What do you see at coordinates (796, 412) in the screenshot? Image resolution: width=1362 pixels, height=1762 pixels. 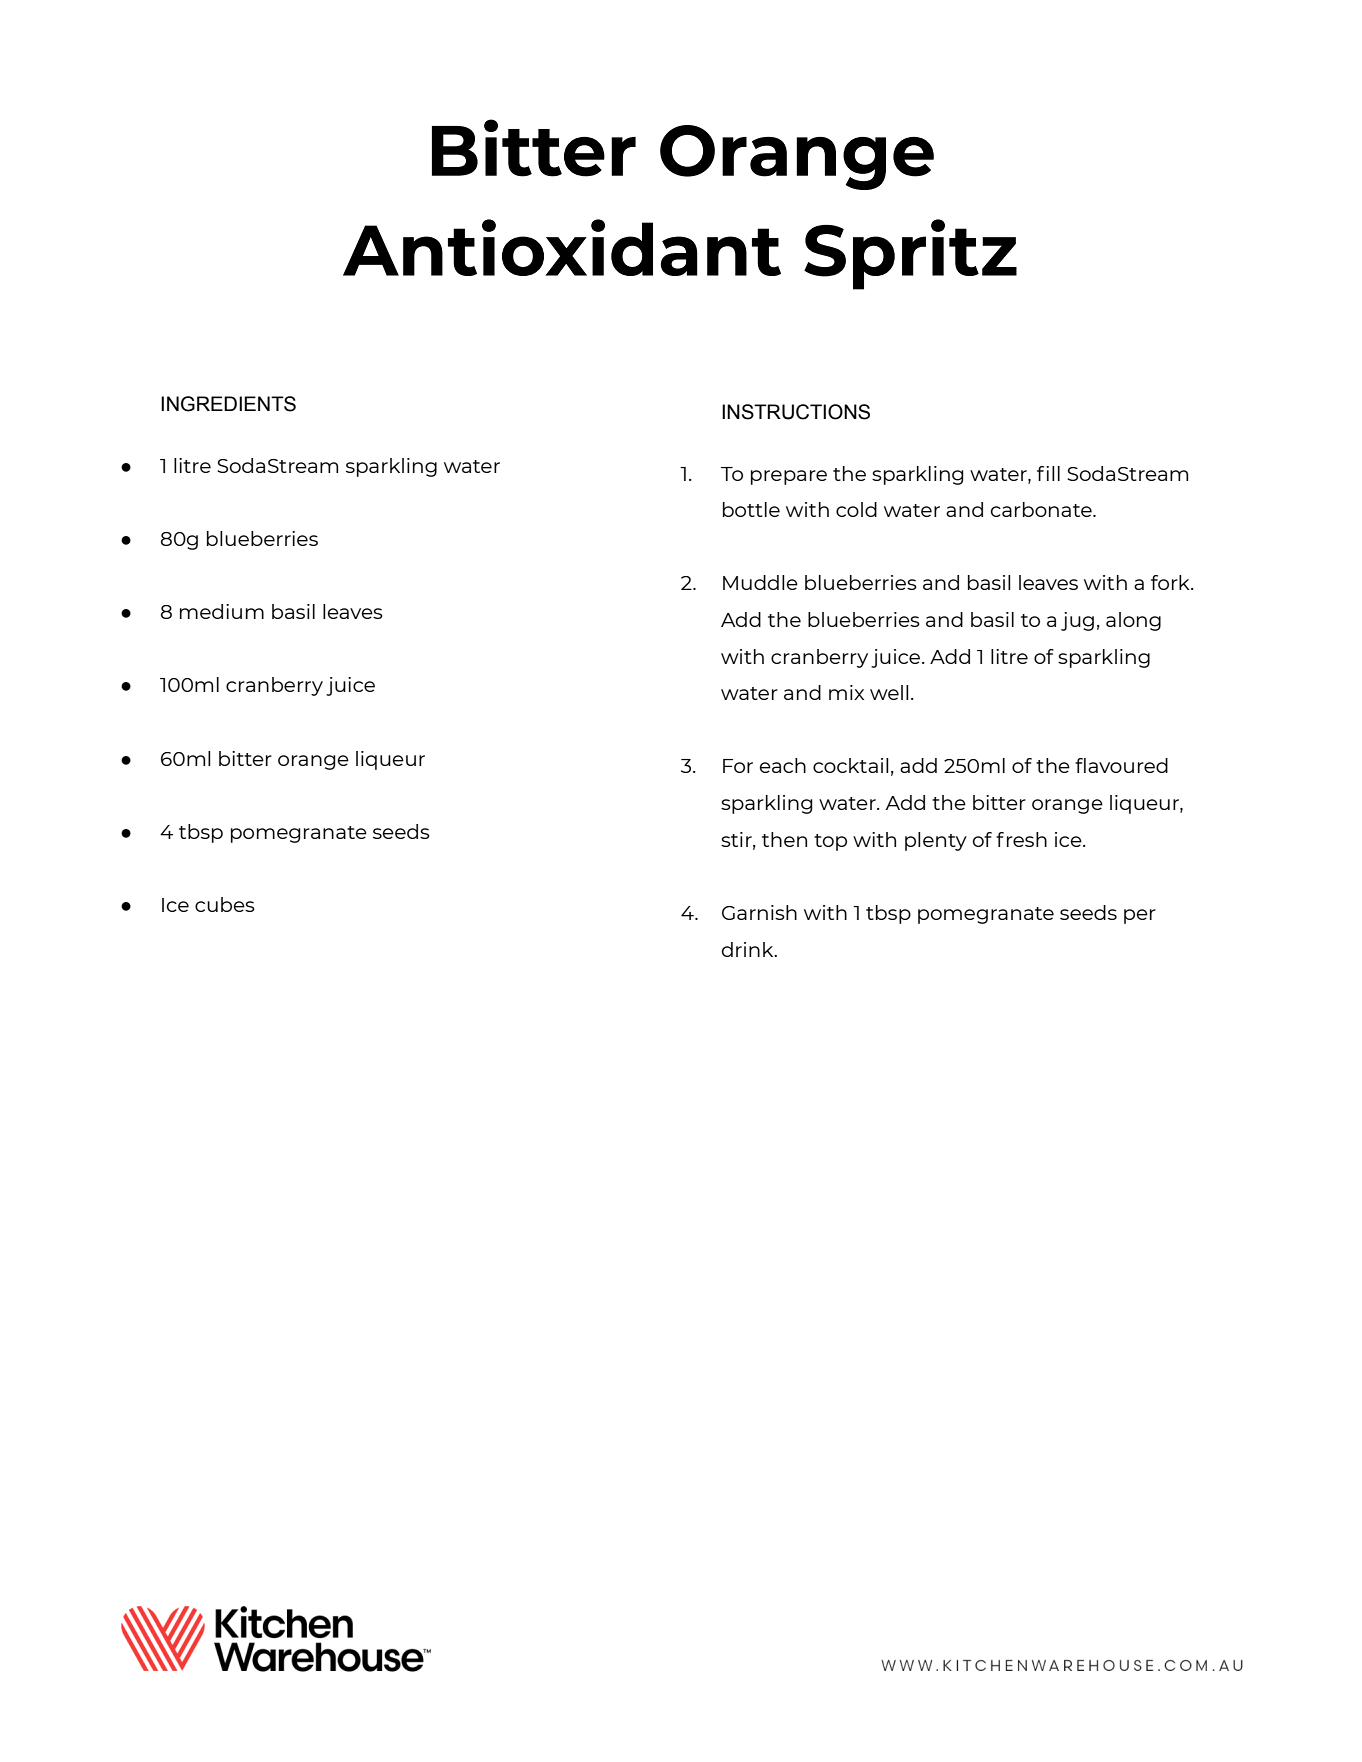 I see `INSTRUCTIONS` at bounding box center [796, 412].
